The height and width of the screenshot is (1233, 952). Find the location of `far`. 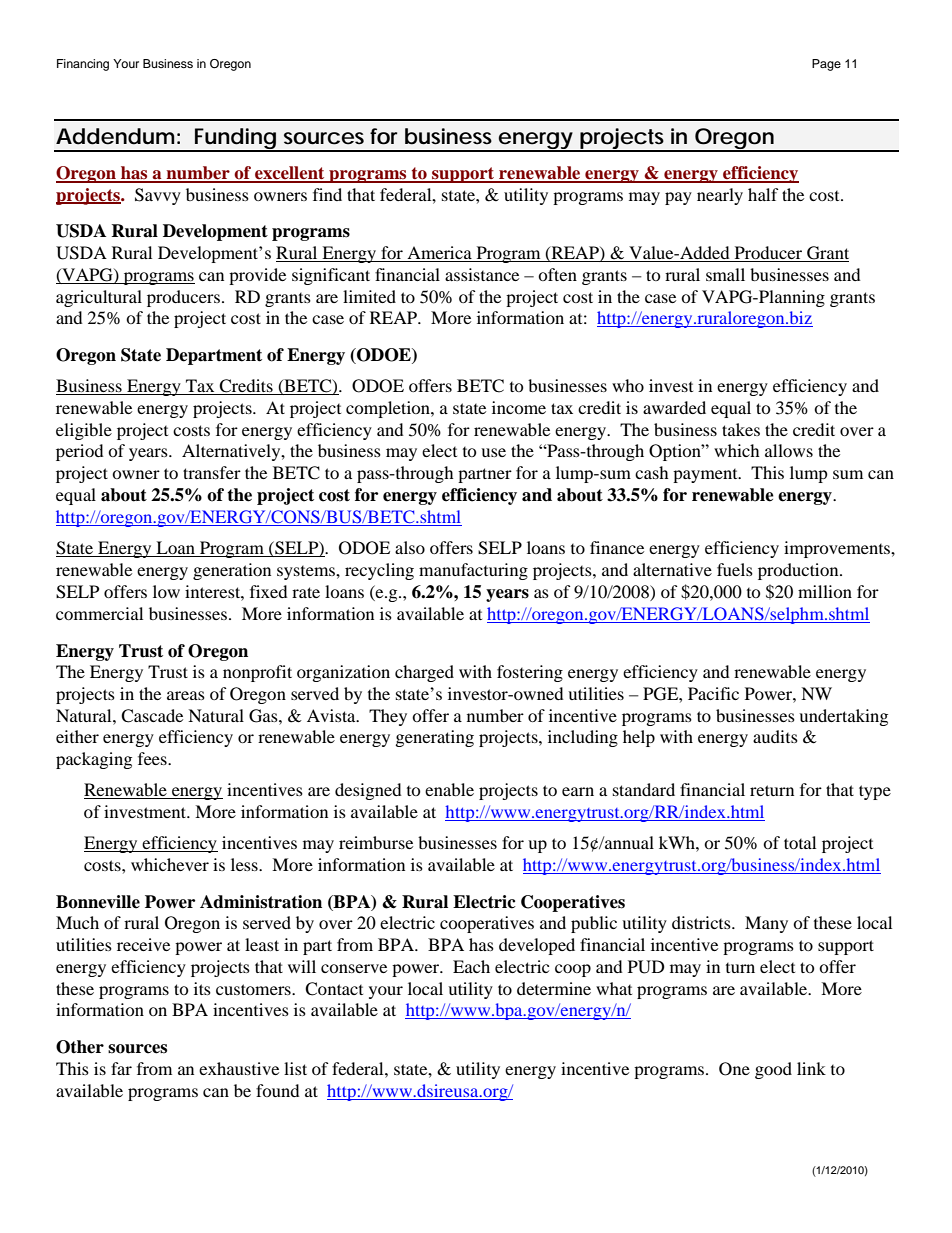

far is located at coordinates (121, 1068).
